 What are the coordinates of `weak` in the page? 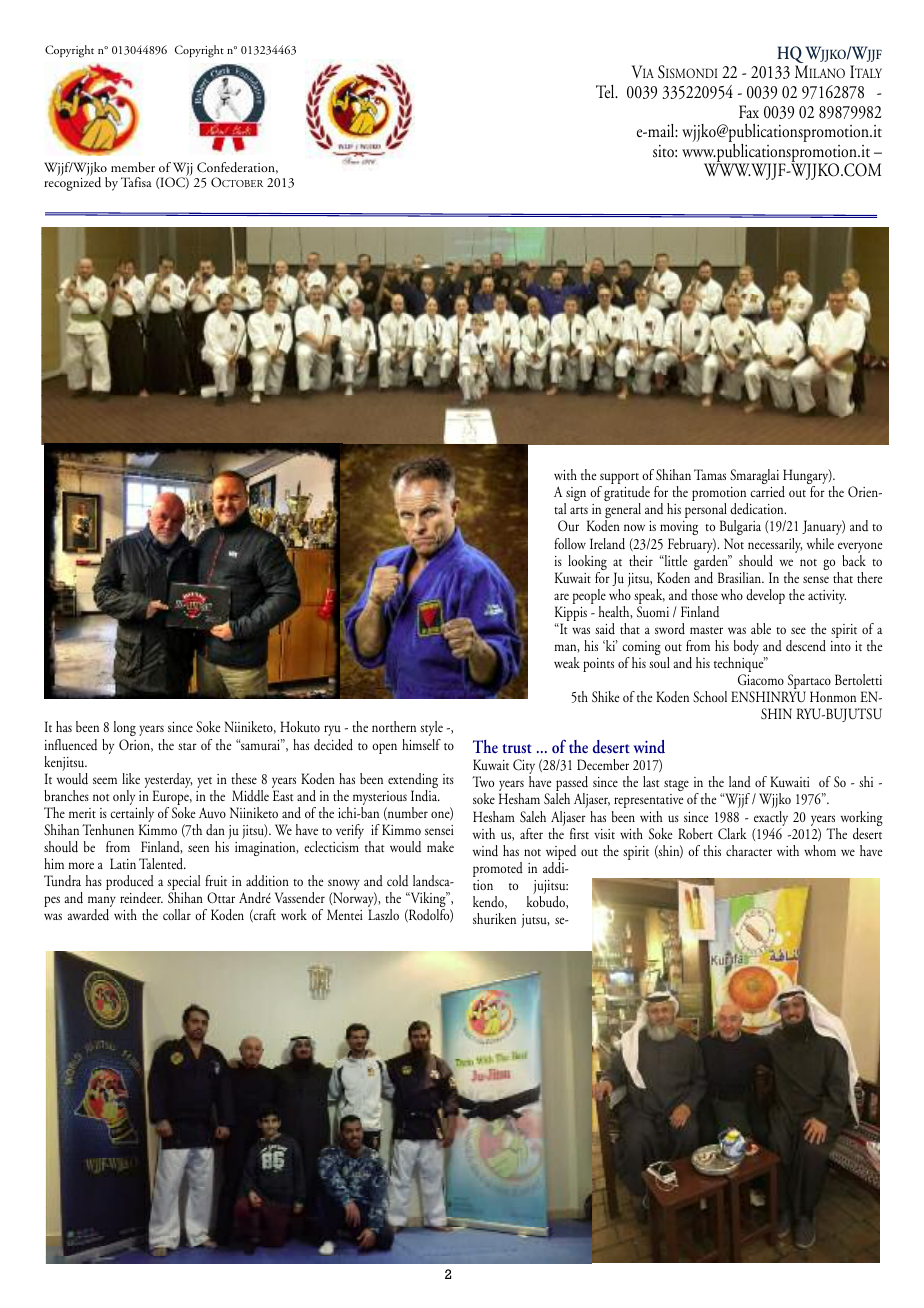 It's located at (567, 662).
